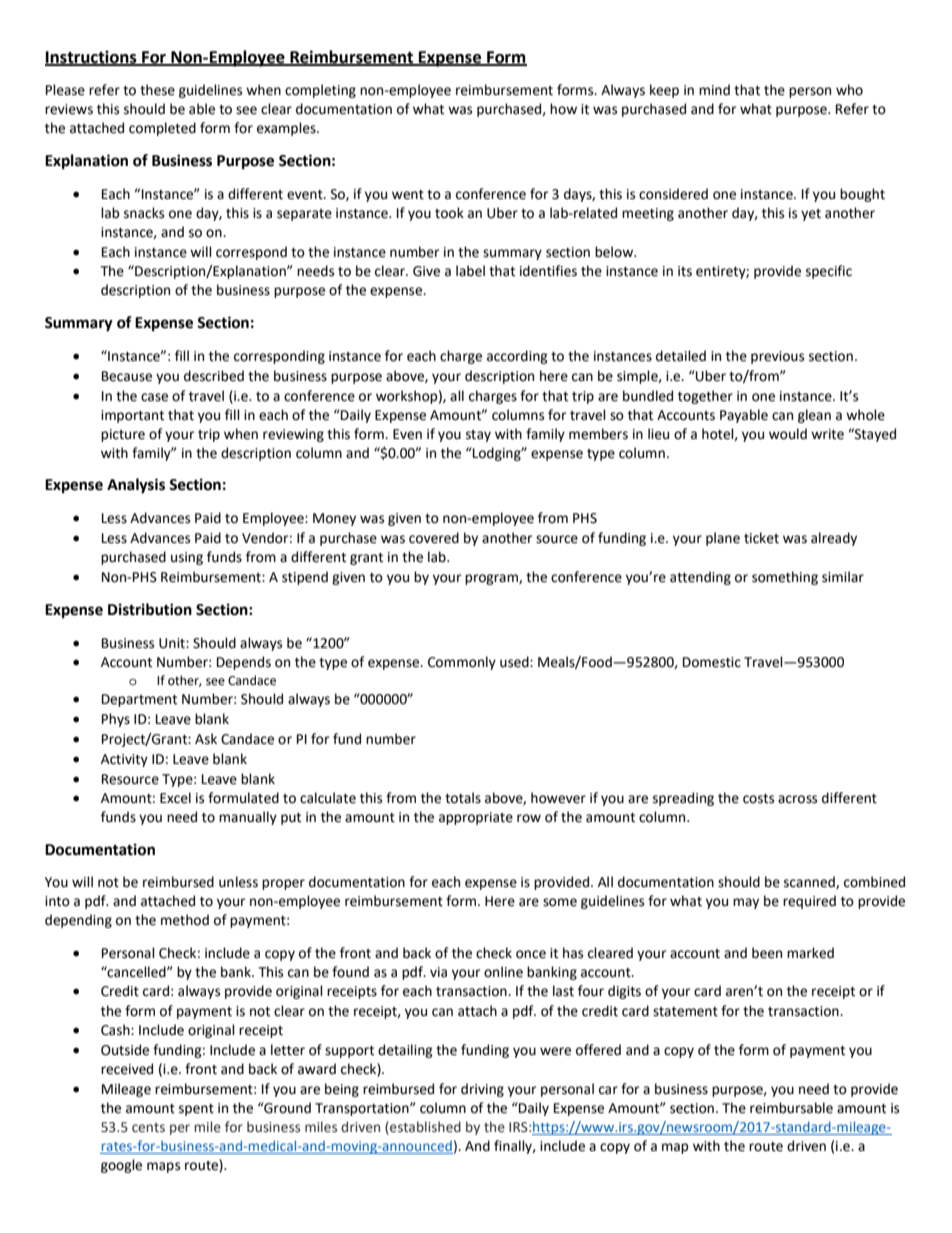  What do you see at coordinates (714, 90) in the screenshot?
I see `mind` at bounding box center [714, 90].
